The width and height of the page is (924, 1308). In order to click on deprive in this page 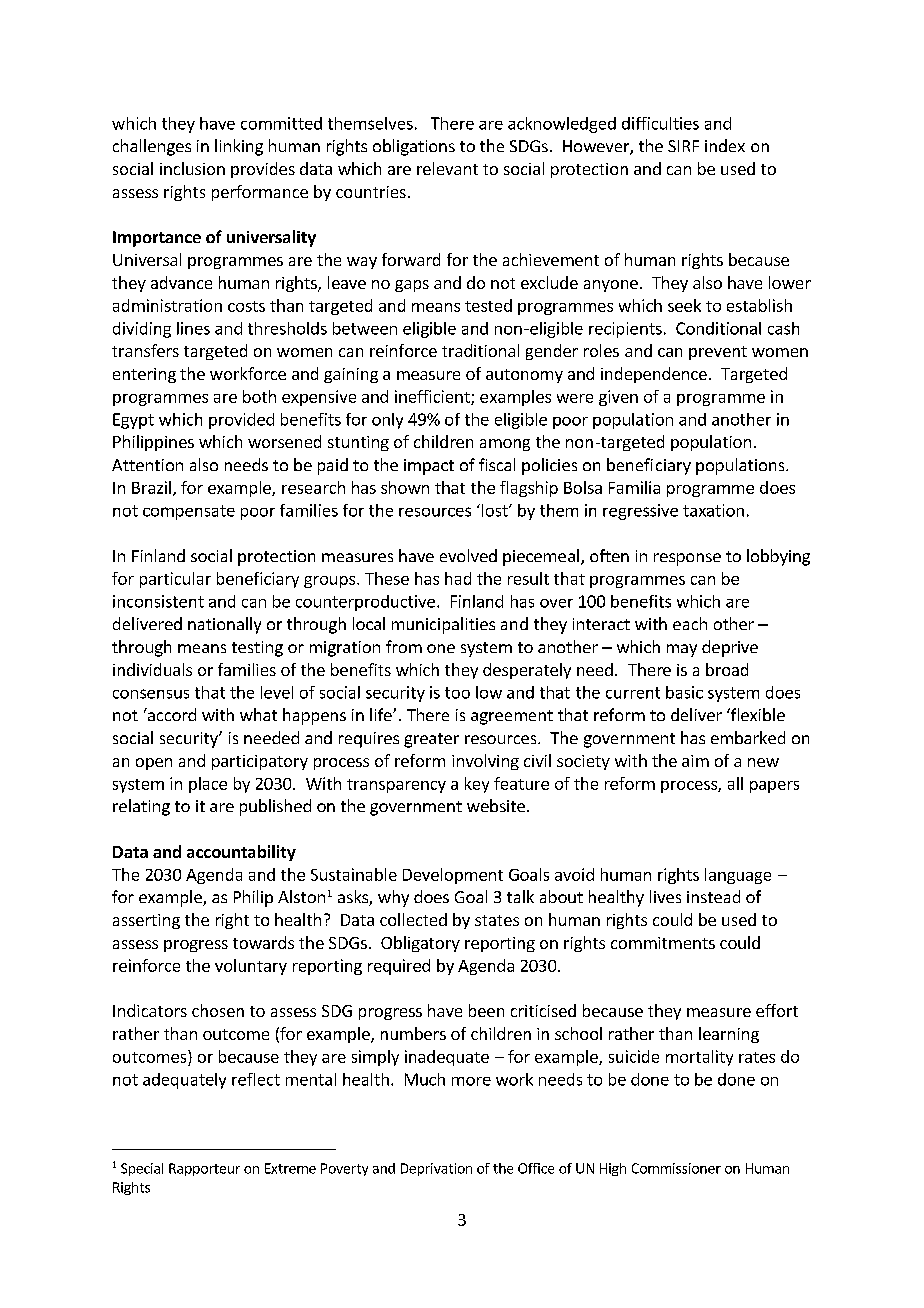, I will do `click(730, 648)`.
